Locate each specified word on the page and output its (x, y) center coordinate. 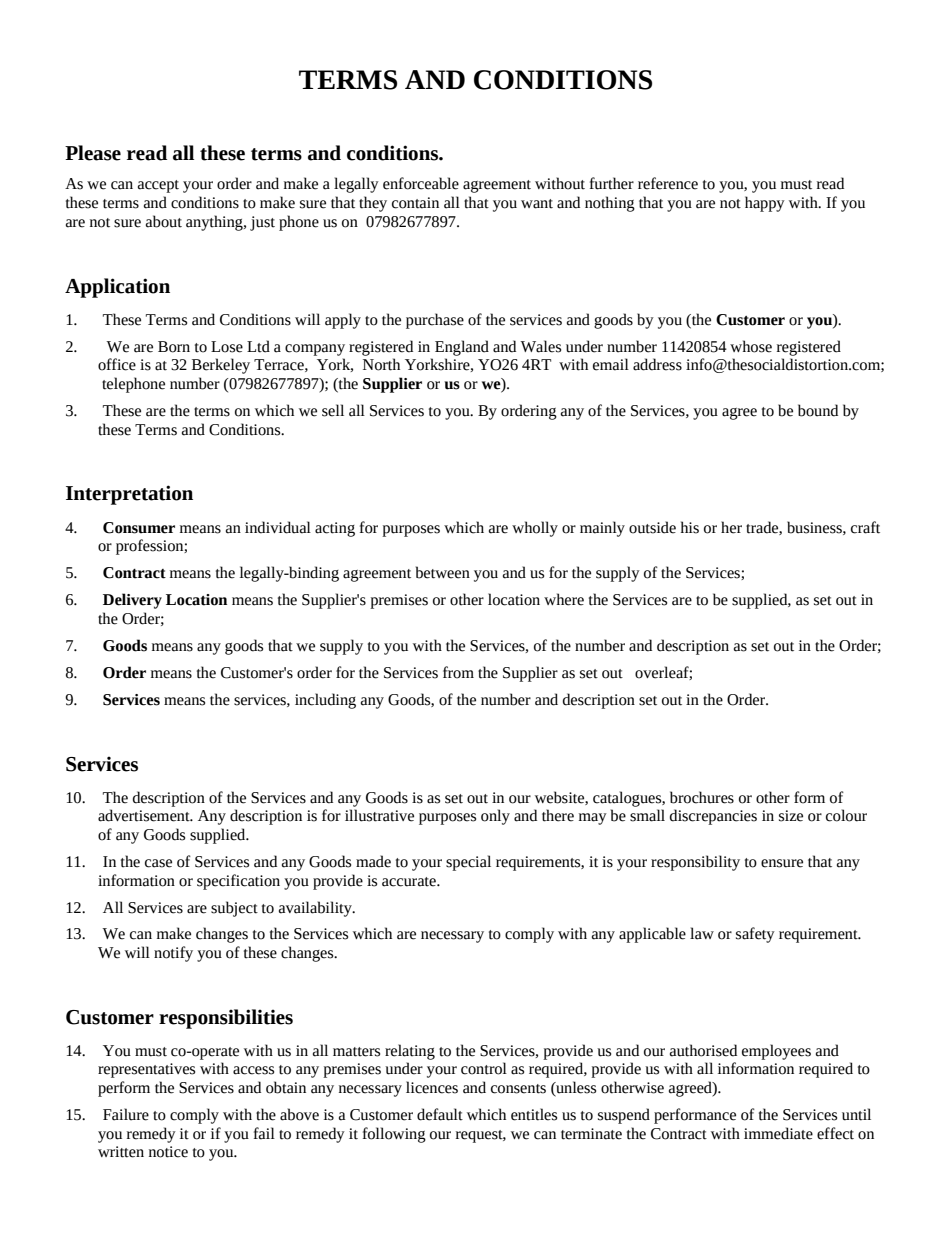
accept (158, 186)
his (690, 527)
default (440, 1114)
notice (168, 1152)
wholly (535, 529)
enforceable (421, 183)
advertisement (145, 815)
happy (765, 204)
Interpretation (129, 495)
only (495, 817)
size (791, 816)
